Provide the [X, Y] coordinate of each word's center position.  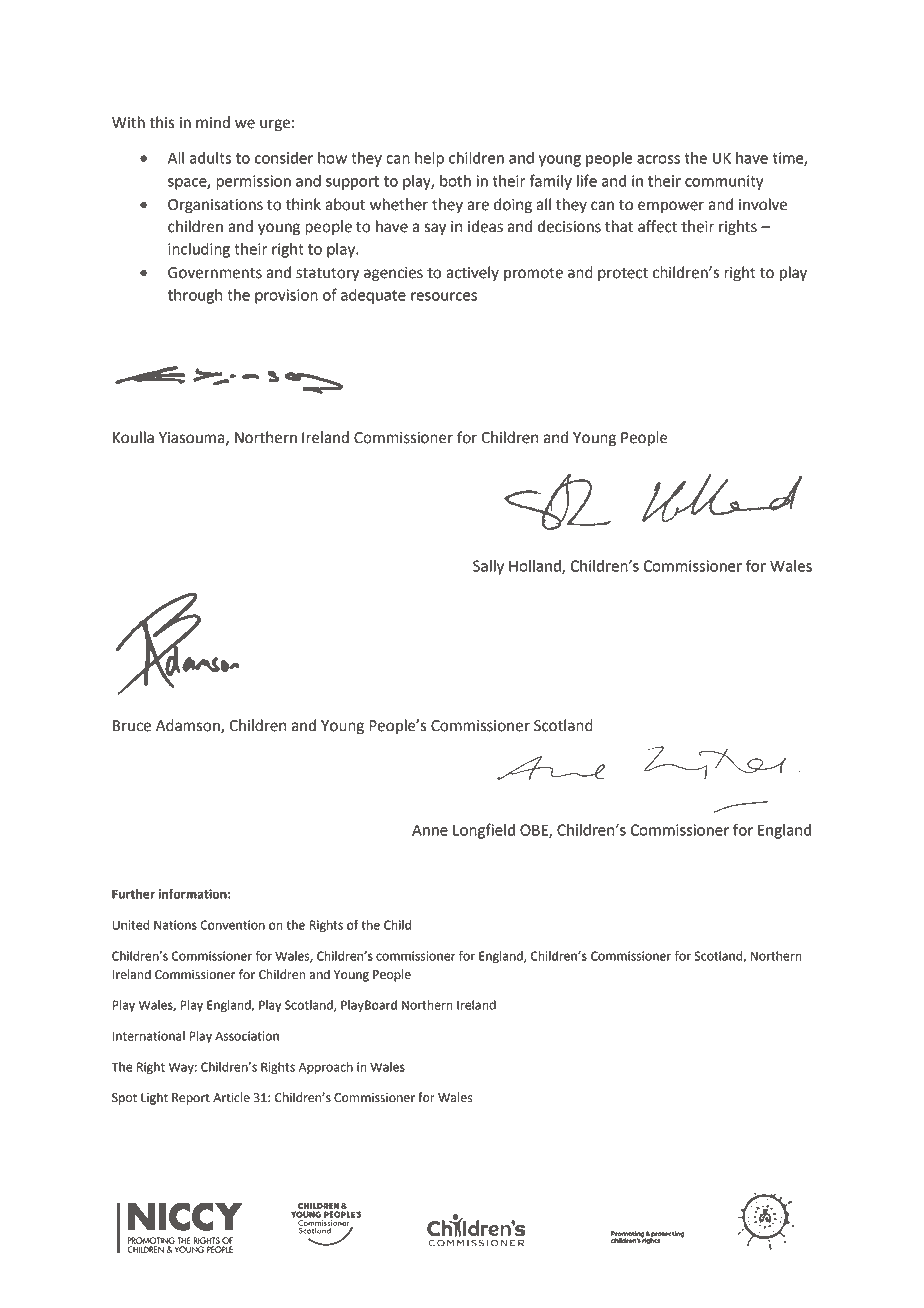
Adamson [189, 726]
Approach [326, 1068]
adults [210, 158]
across [658, 159]
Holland [536, 567]
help [429, 159]
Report [191, 1099]
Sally [488, 567]
